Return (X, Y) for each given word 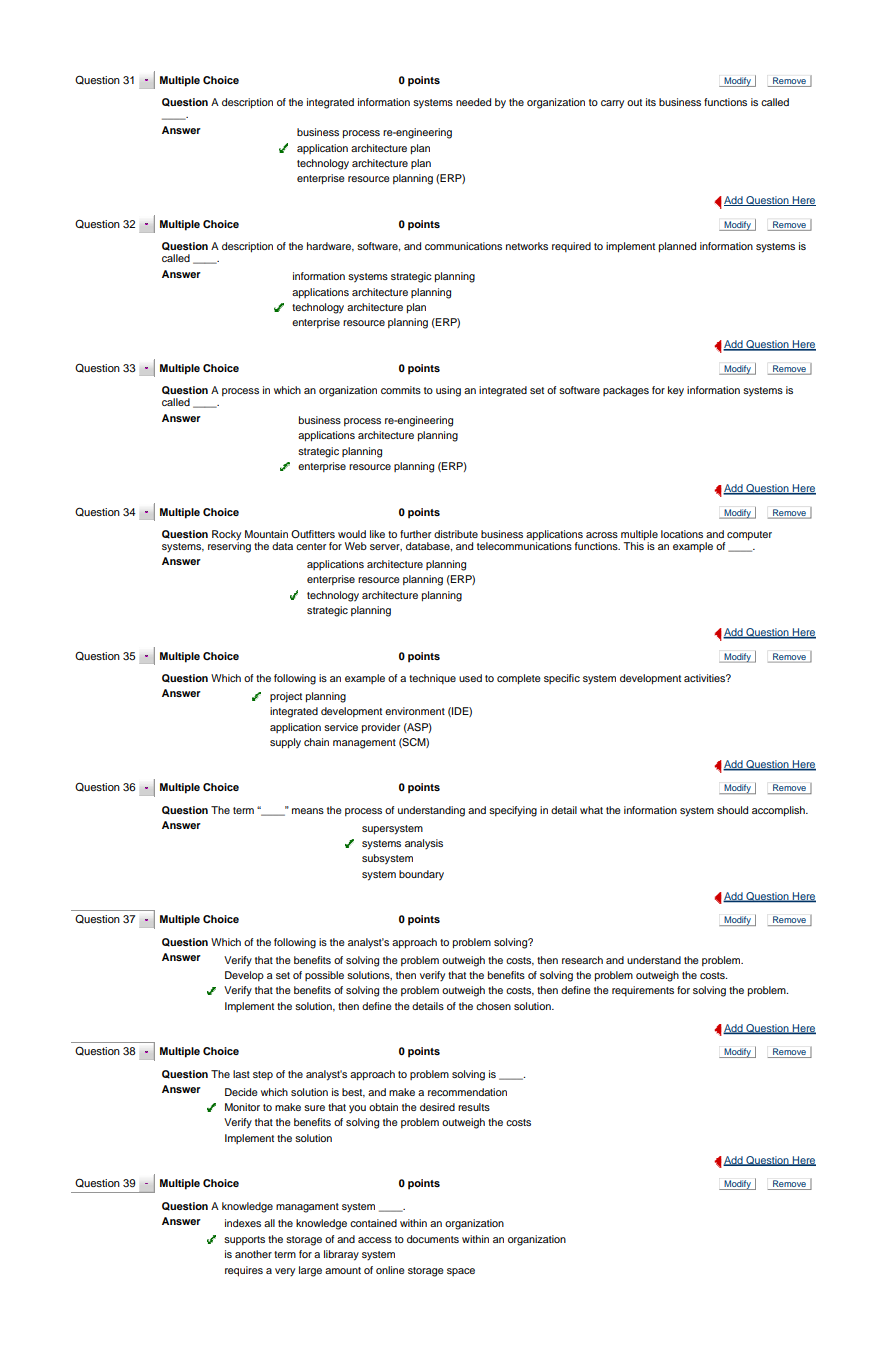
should (732, 810)
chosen (493, 1006)
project (286, 697)
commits (401, 390)
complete (519, 679)
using (448, 391)
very (285, 1272)
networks (527, 246)
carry (612, 104)
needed (473, 102)
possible (324, 976)
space (461, 1272)
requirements (643, 991)
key (676, 391)
